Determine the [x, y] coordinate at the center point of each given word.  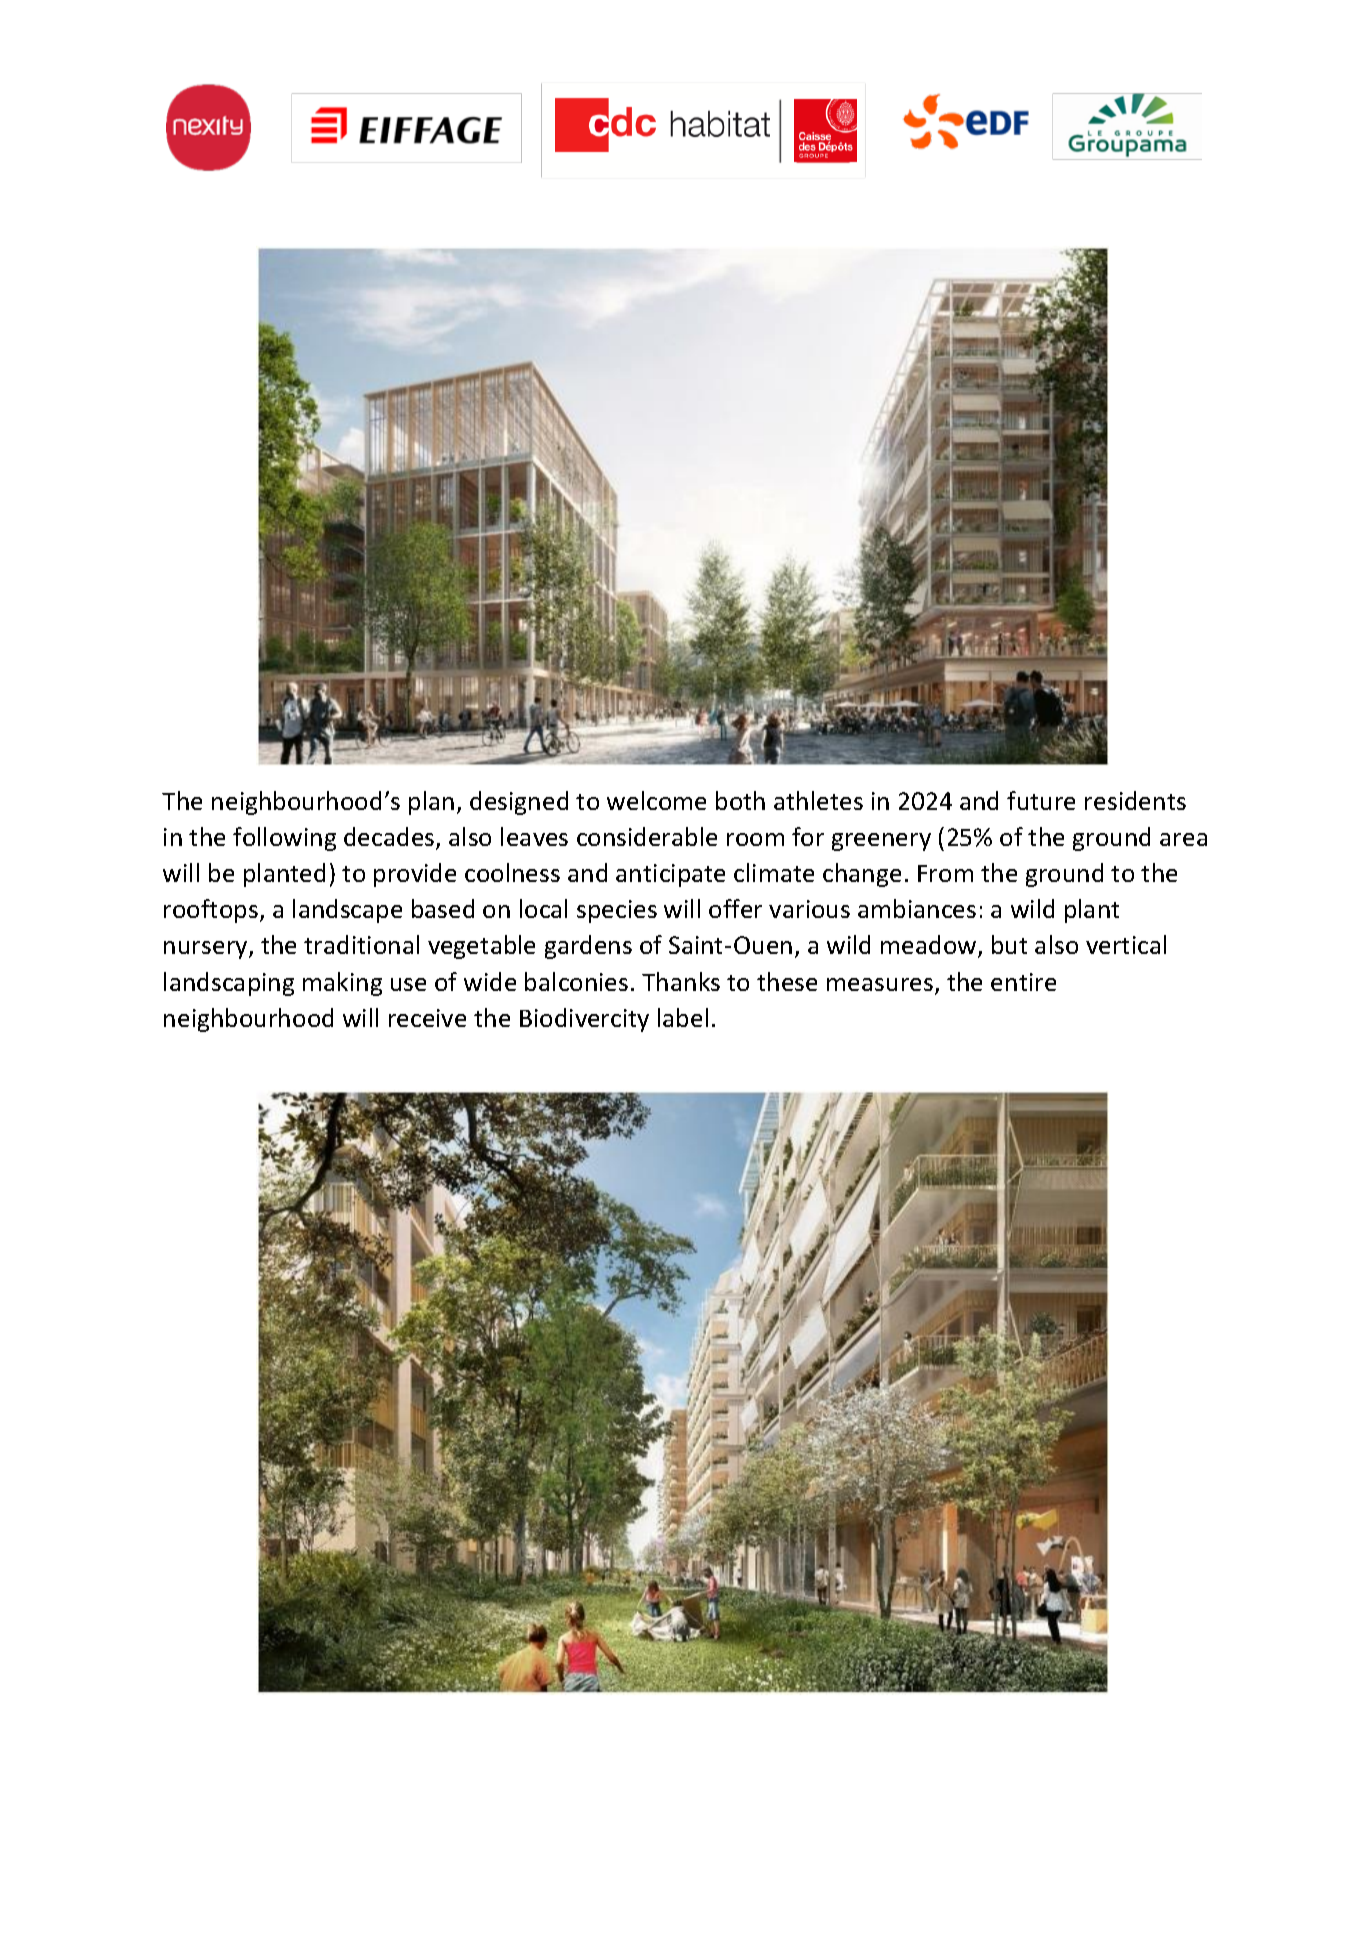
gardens [588, 947]
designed [519, 803]
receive [427, 1018]
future [1041, 800]
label [683, 1017]
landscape [347, 911]
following [284, 839]
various [809, 909]
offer [735, 908]
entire [1023, 982]
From [945, 873]
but [1009, 944]
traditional [361, 944]
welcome [656, 800]
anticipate [670, 875]
